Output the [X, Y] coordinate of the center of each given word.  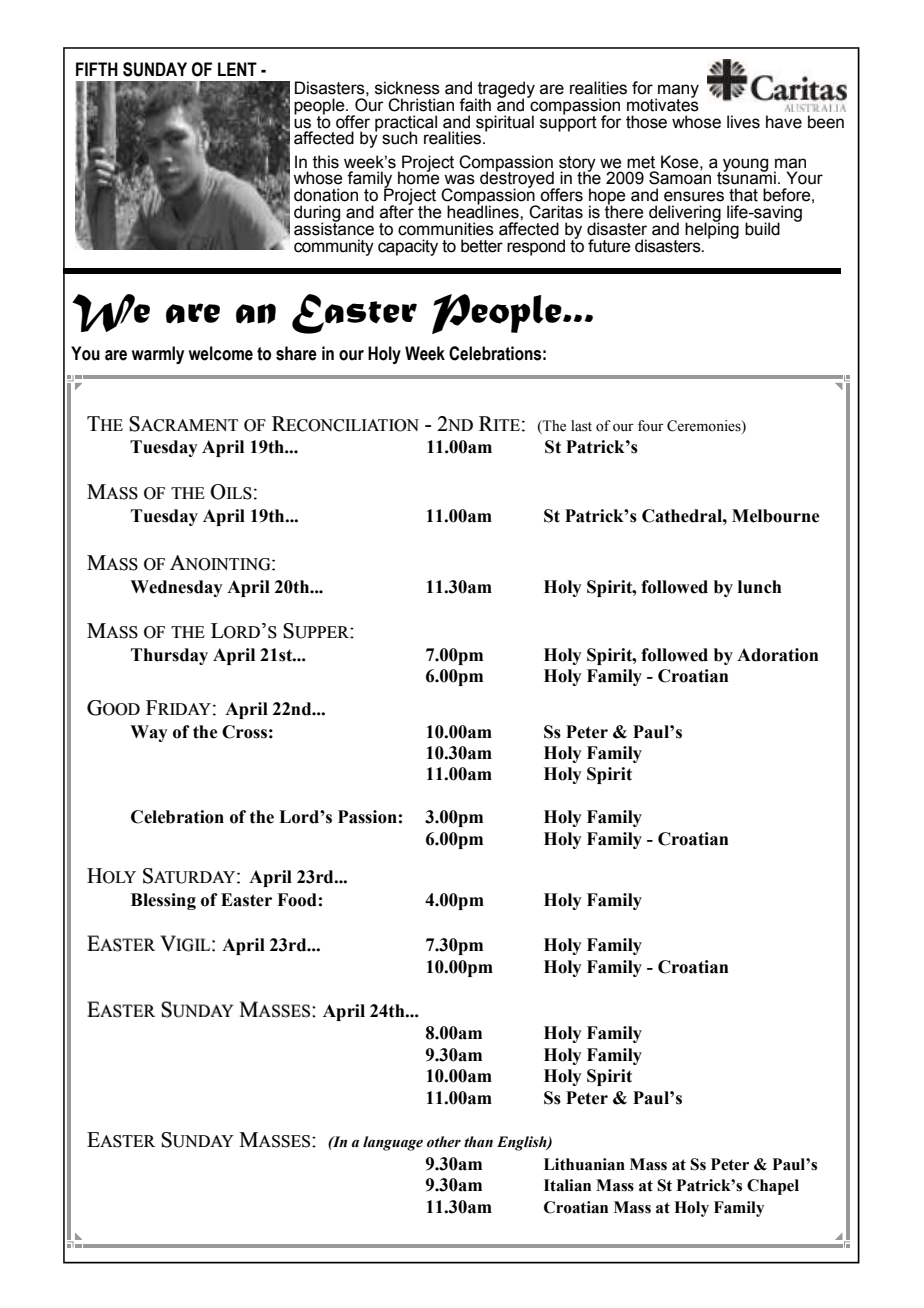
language [393, 1143]
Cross [244, 732]
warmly [158, 355]
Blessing [163, 901]
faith [475, 105]
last [581, 426]
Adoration [778, 655]
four [651, 426]
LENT [237, 69]
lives [743, 122]
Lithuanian [584, 1164]
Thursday [169, 656]
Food [297, 900]
